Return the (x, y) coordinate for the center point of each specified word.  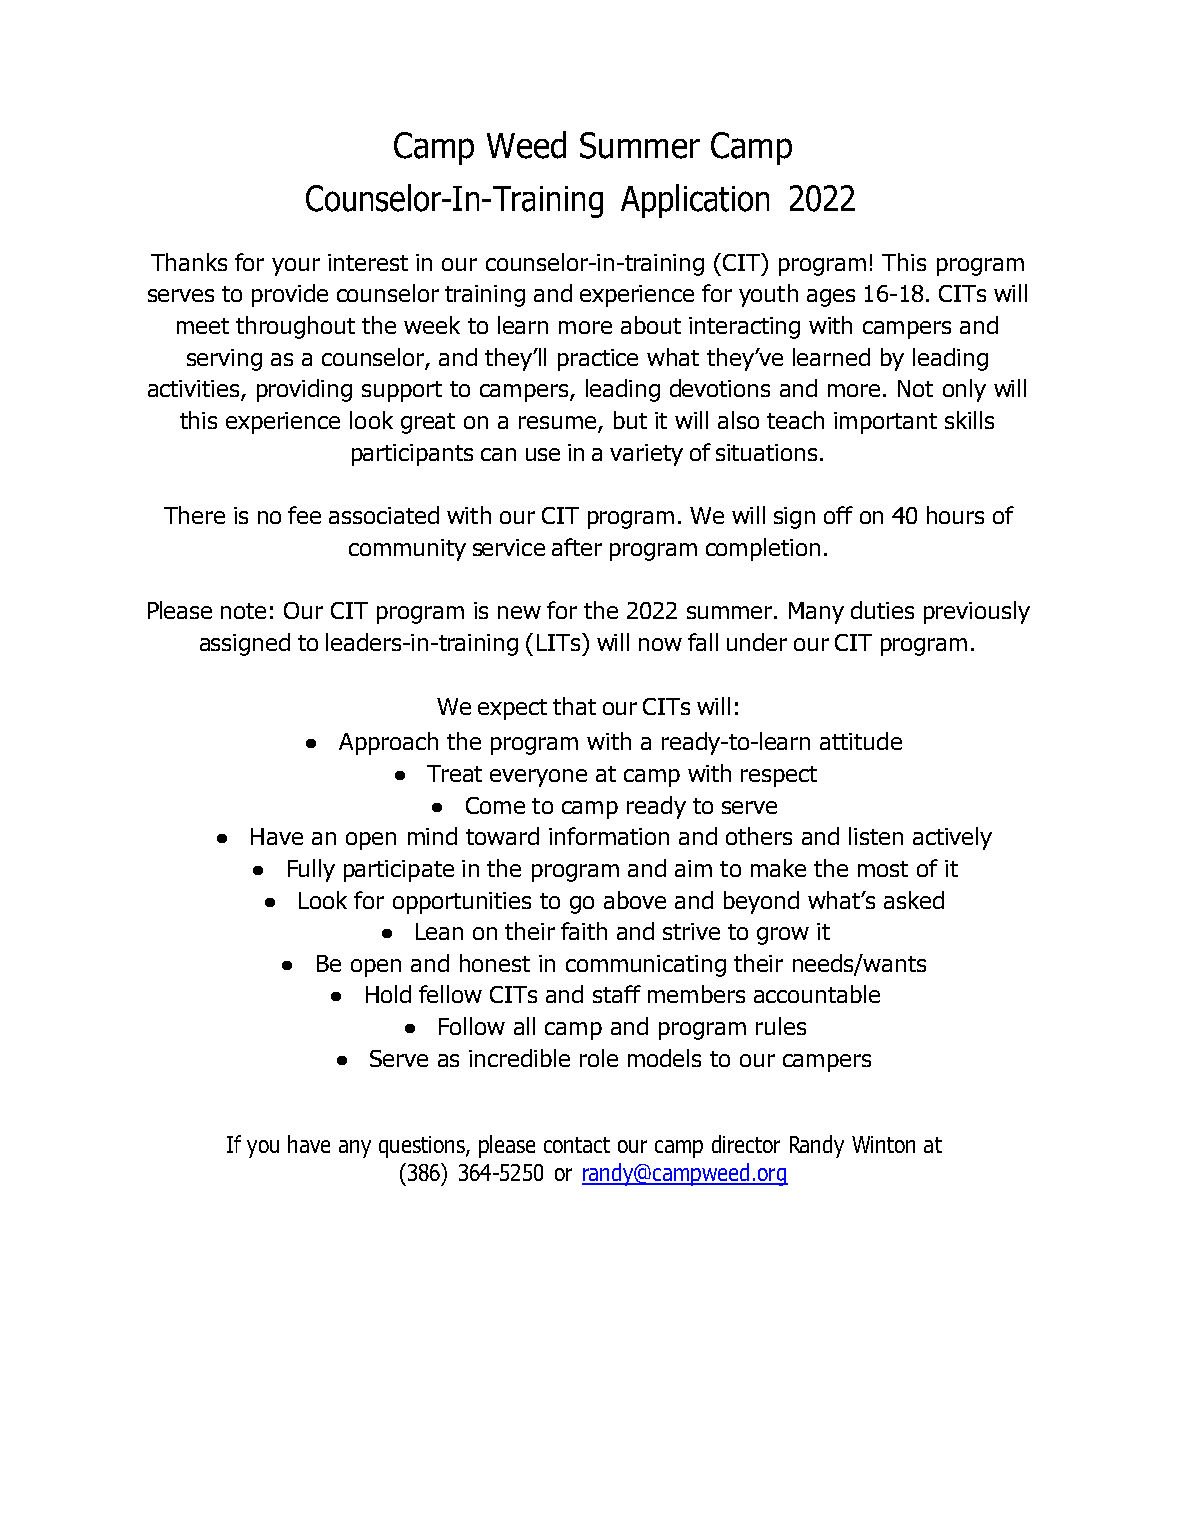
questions (423, 1147)
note (243, 611)
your (296, 267)
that (574, 706)
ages (831, 298)
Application (695, 201)
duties (882, 610)
